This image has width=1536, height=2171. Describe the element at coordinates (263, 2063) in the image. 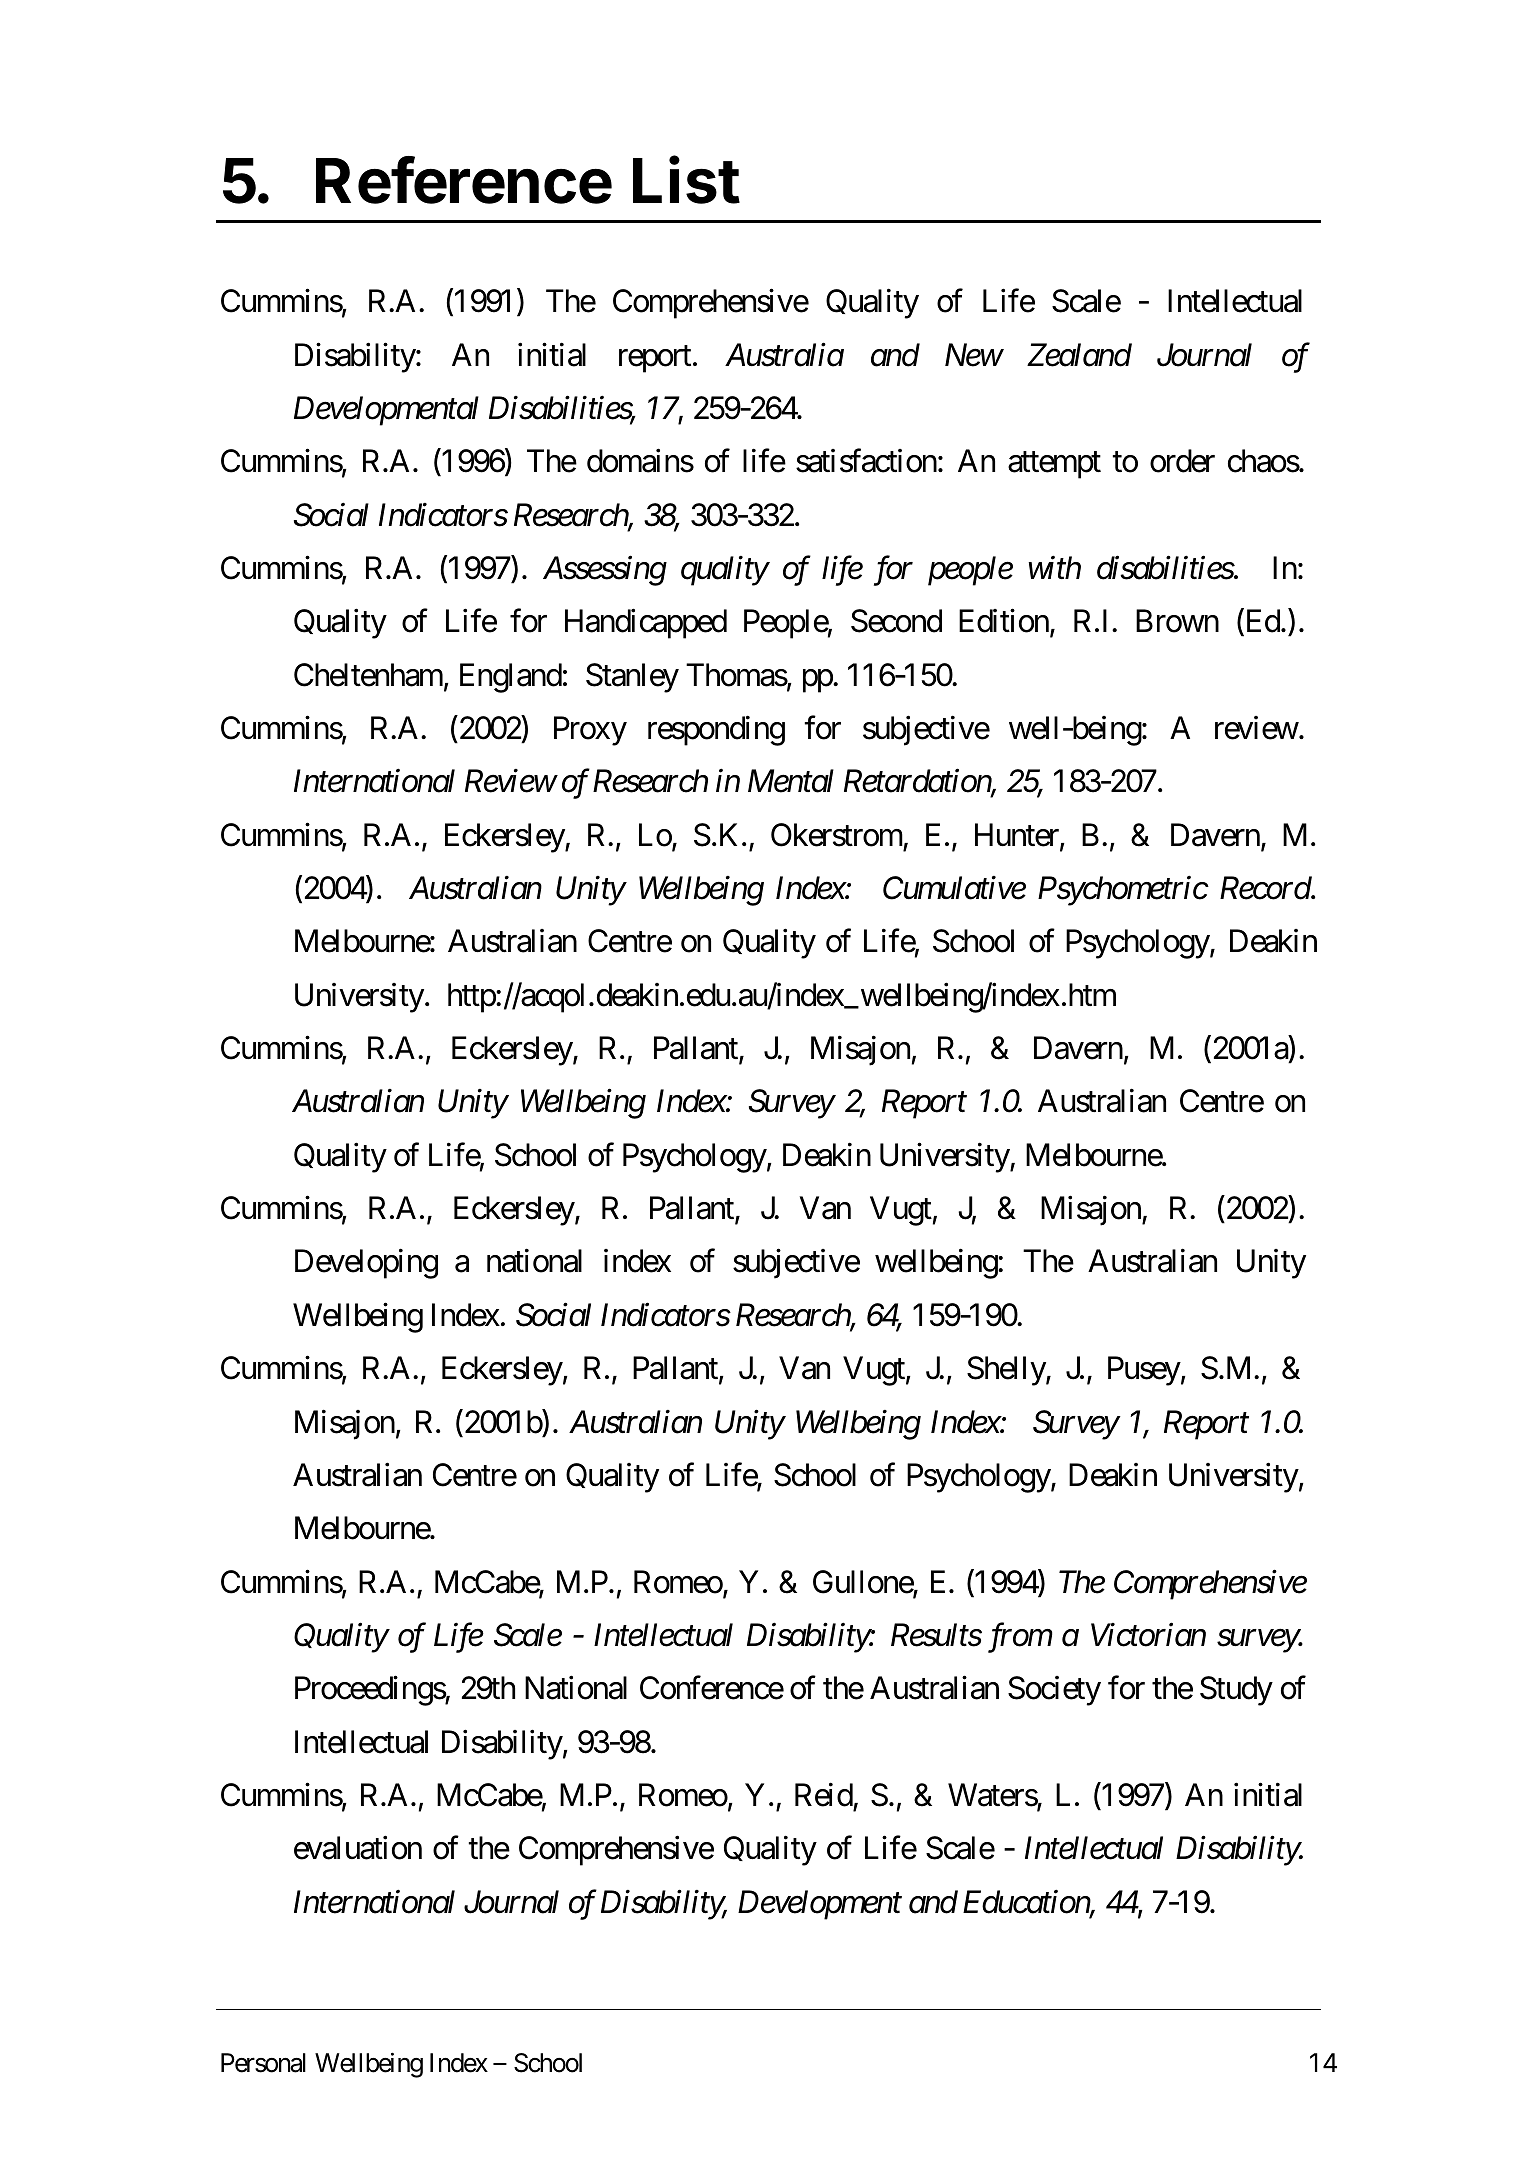

I see `Personal` at that location.
